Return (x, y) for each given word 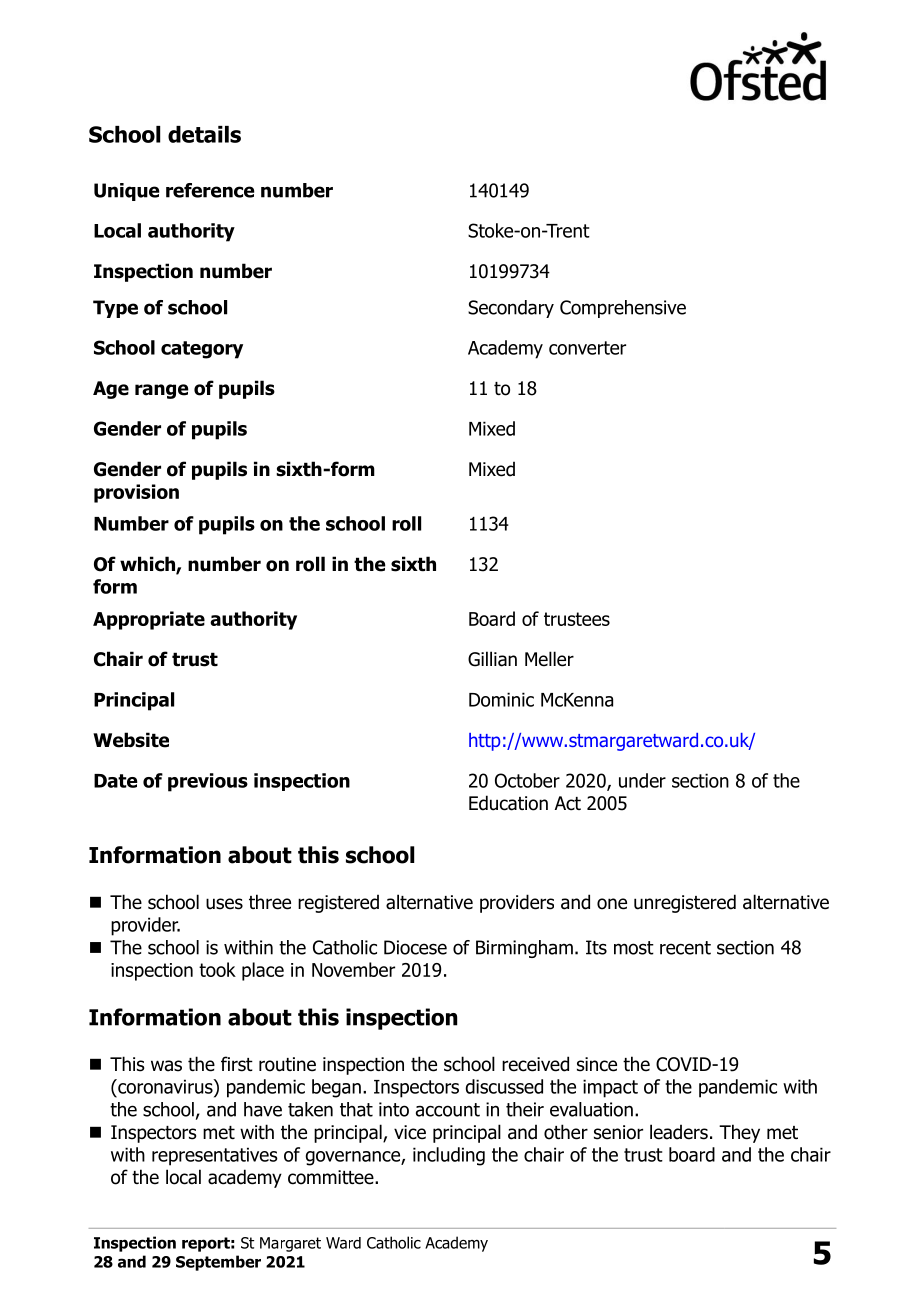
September (218, 1263)
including (449, 1156)
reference (210, 190)
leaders (679, 1132)
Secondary (511, 309)
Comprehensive (623, 309)
